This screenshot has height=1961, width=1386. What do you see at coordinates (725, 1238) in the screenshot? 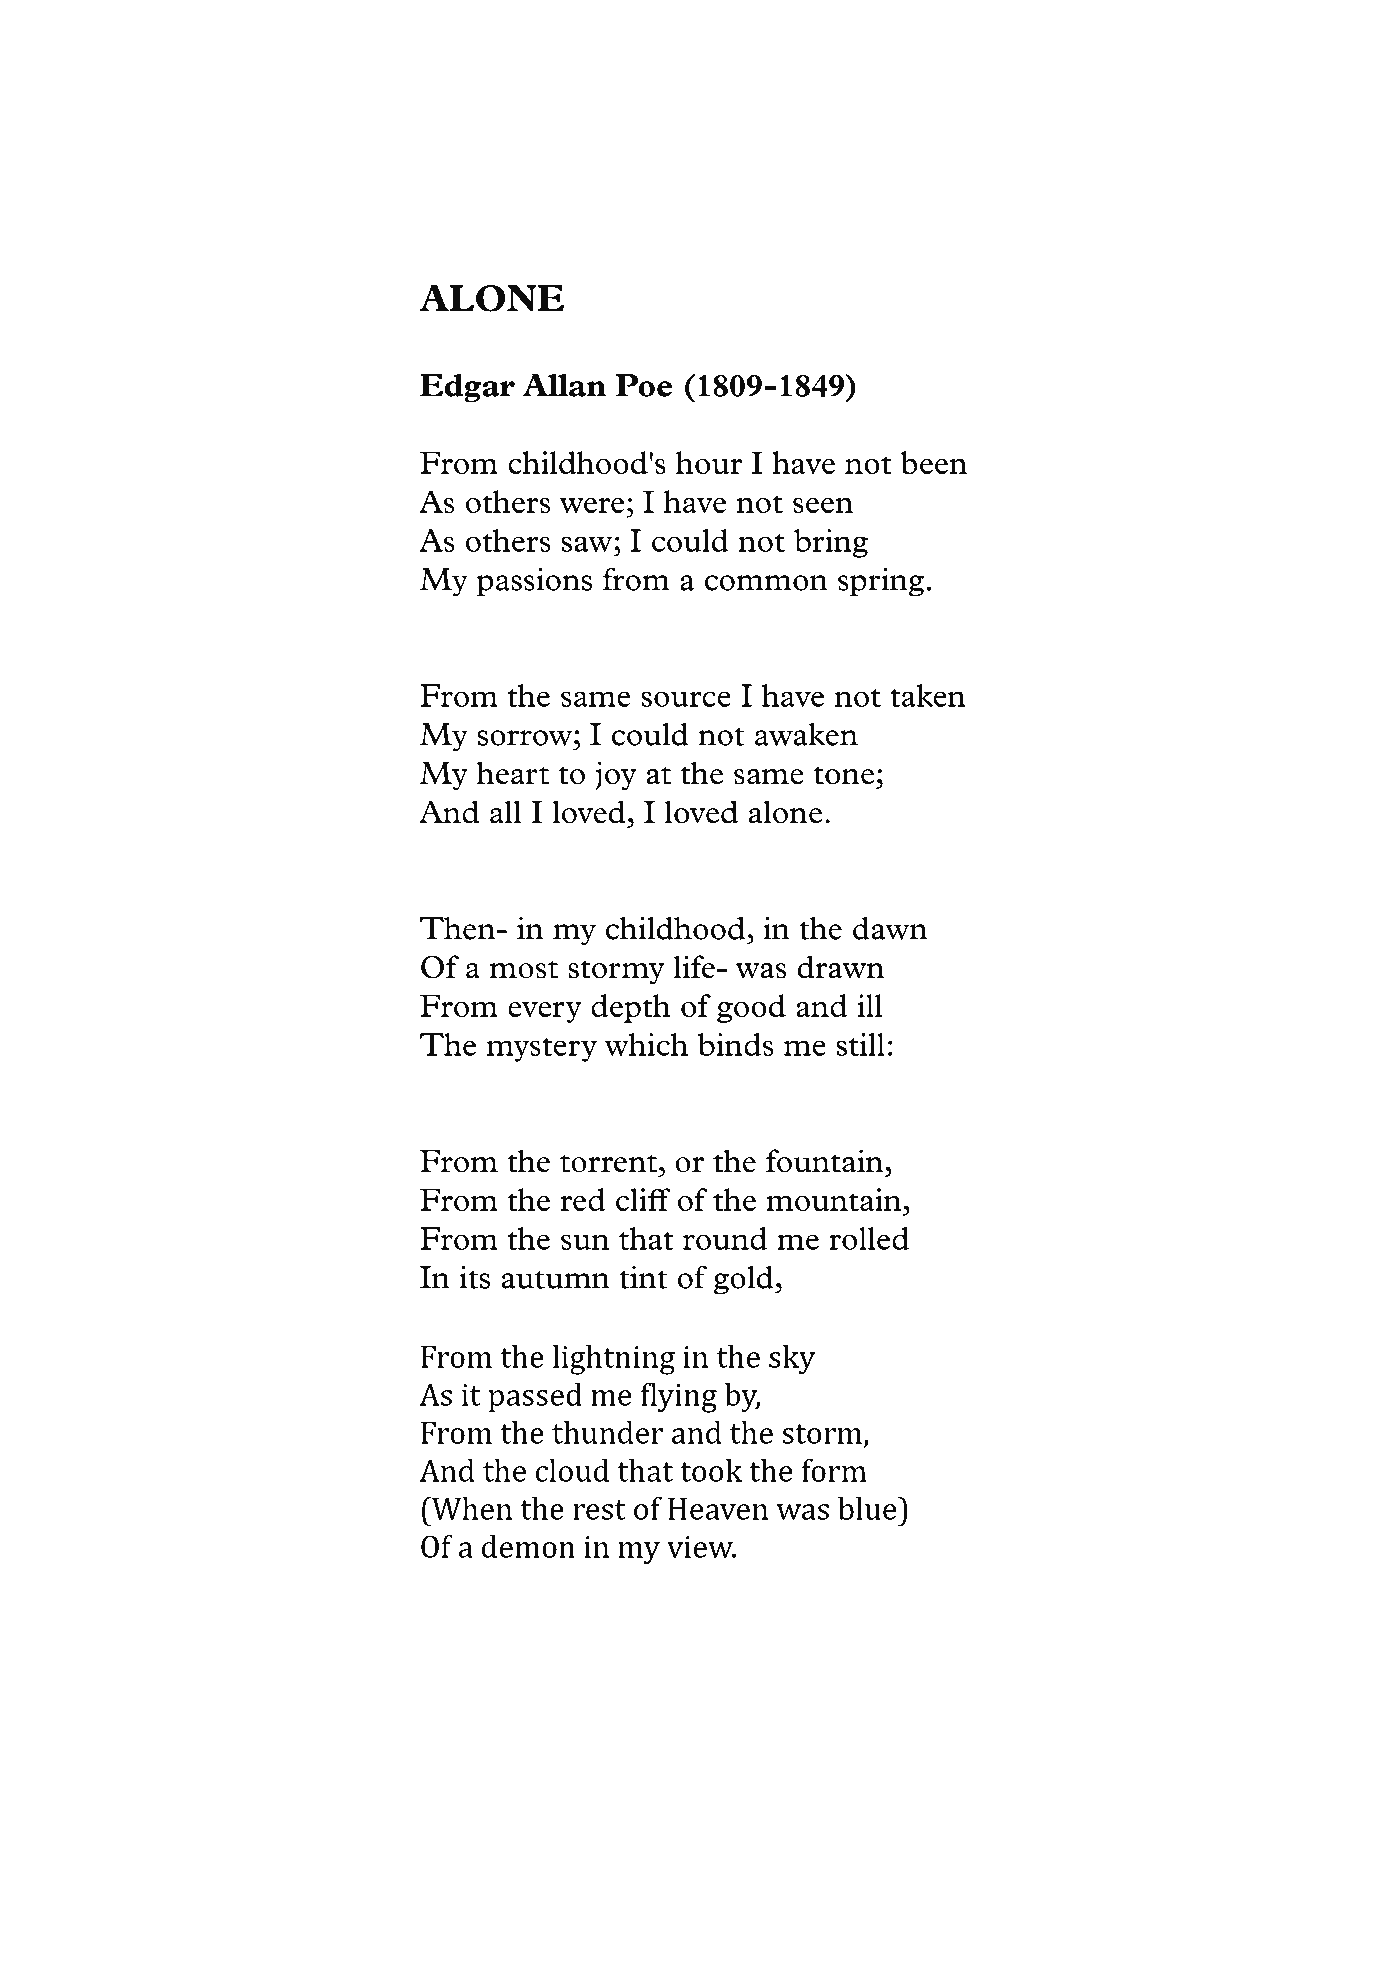
I see `round` at bounding box center [725, 1238].
